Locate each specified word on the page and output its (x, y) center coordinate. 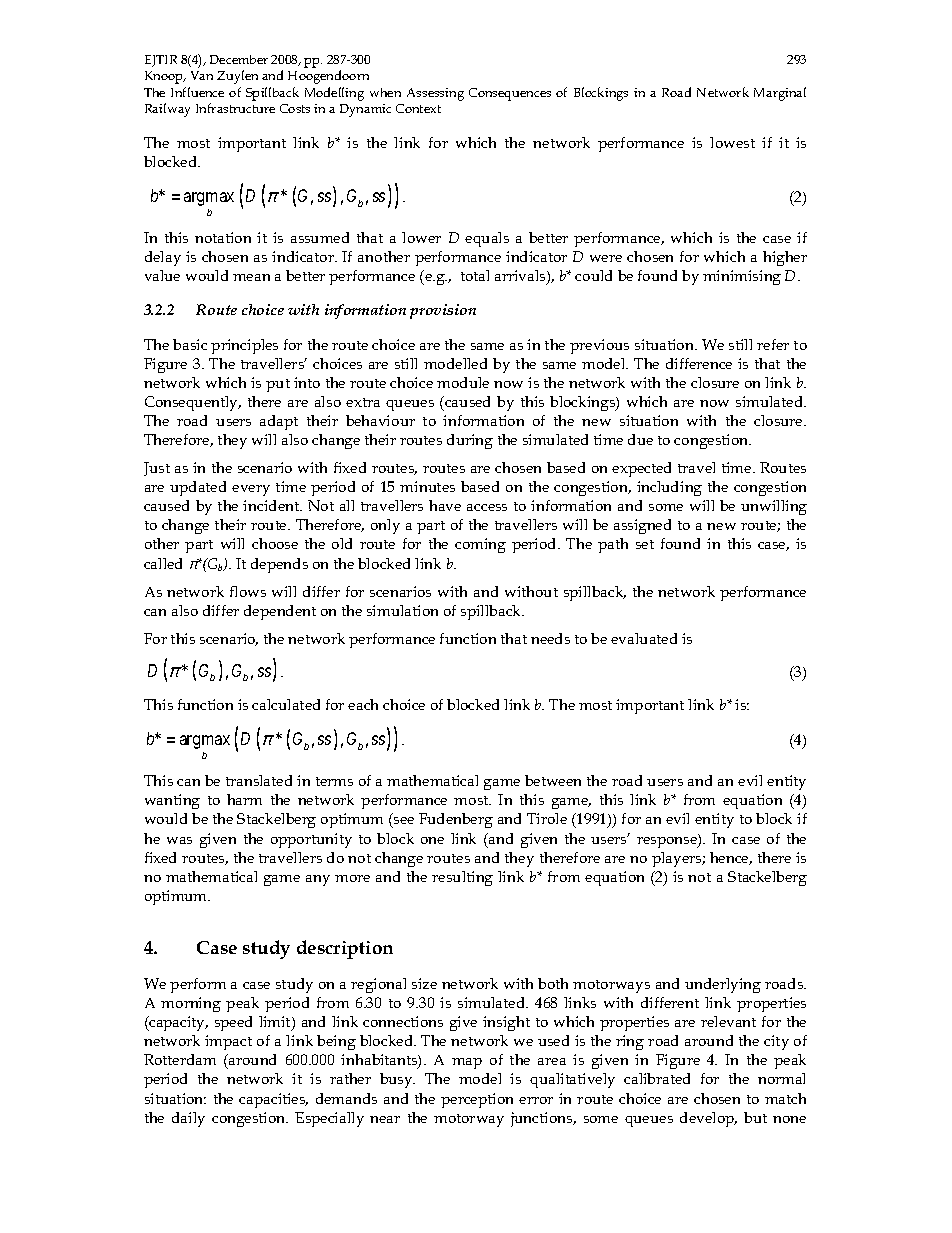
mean (251, 277)
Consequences (510, 94)
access (487, 507)
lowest (732, 142)
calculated (286, 704)
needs (550, 638)
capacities (273, 1100)
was (179, 840)
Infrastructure (235, 108)
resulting (462, 878)
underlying (723, 985)
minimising (742, 277)
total (475, 275)
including (669, 488)
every (251, 490)
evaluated (644, 638)
